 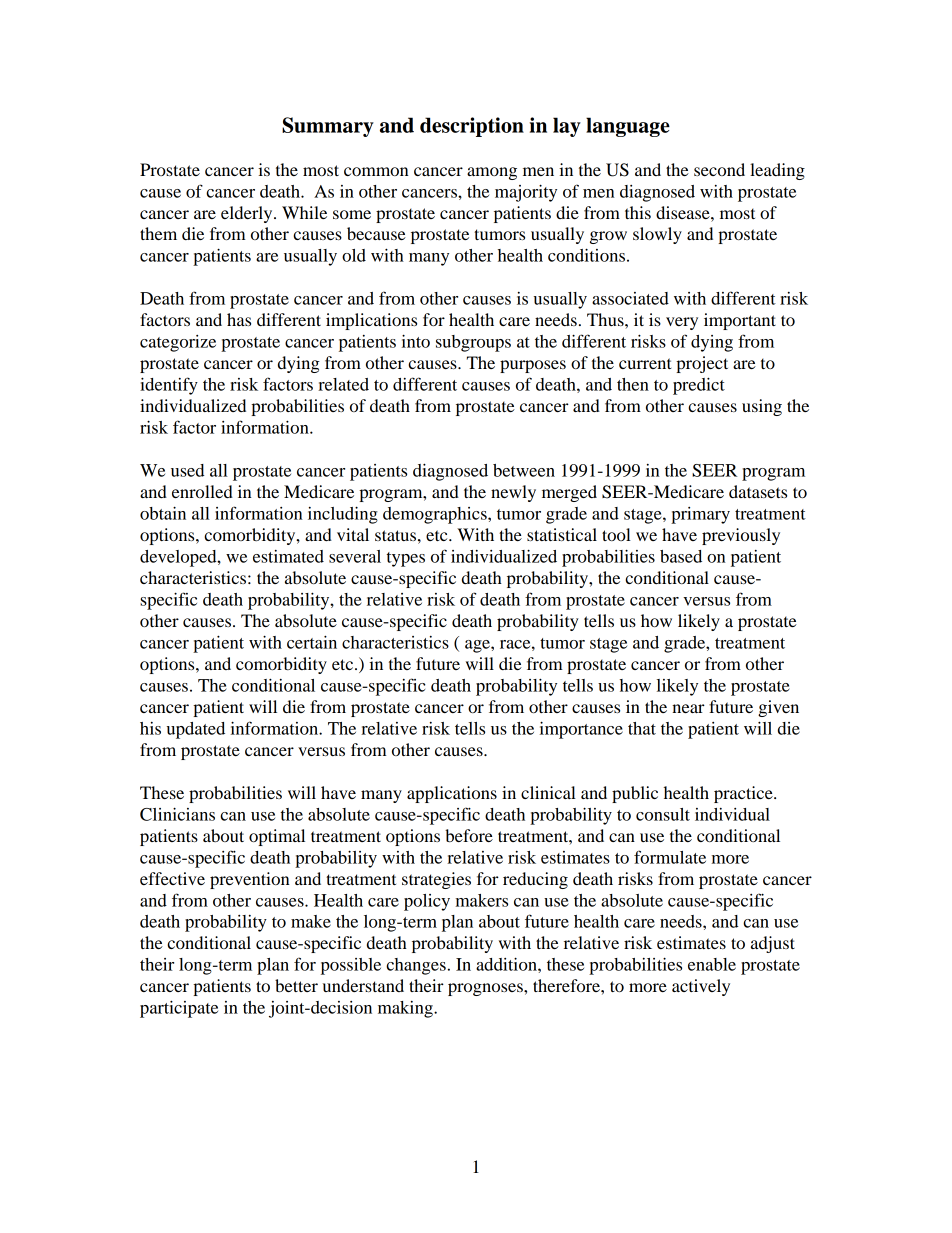 I want to click on among, so click(x=492, y=173).
